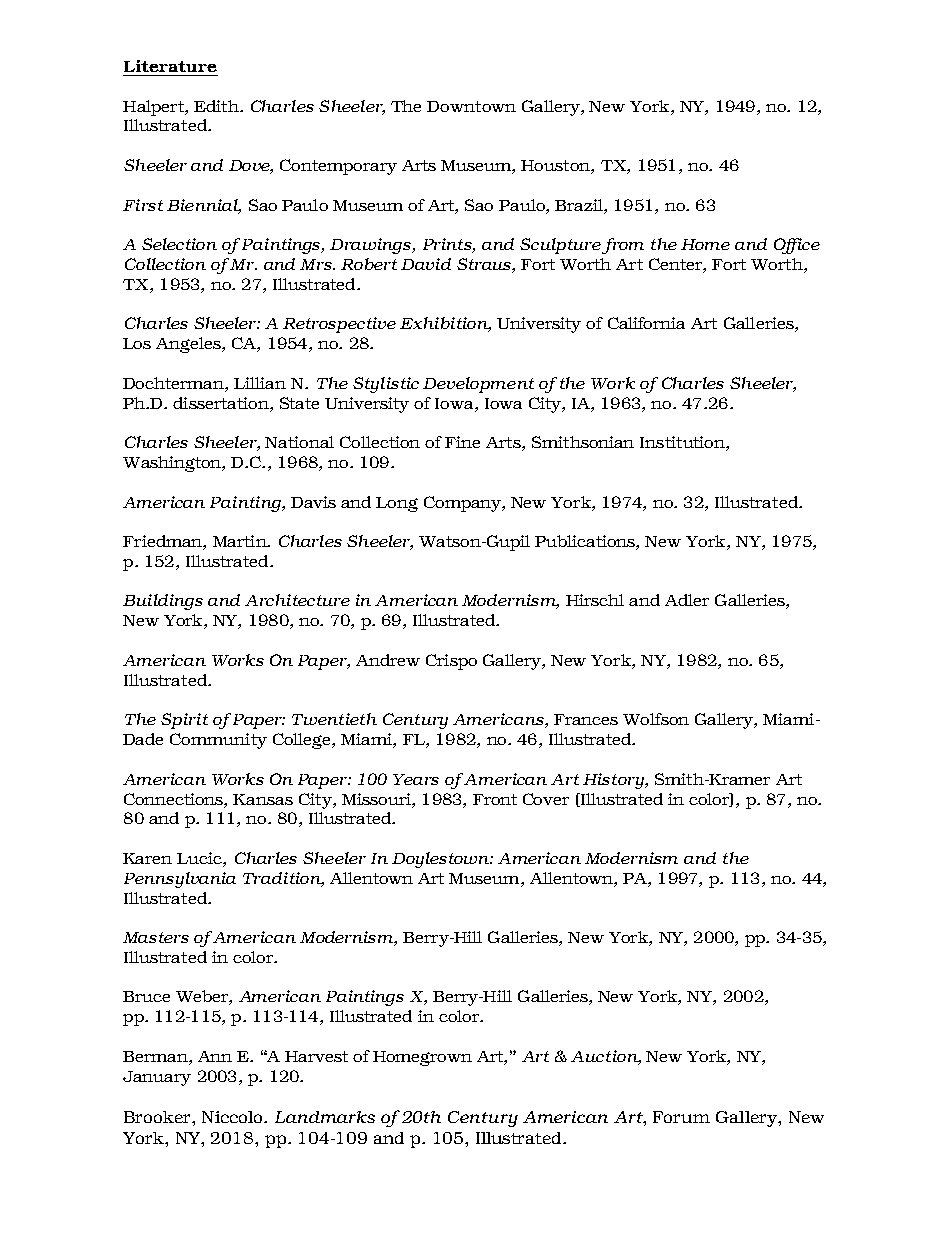 The height and width of the screenshot is (1233, 952). I want to click on Houston, so click(556, 167).
